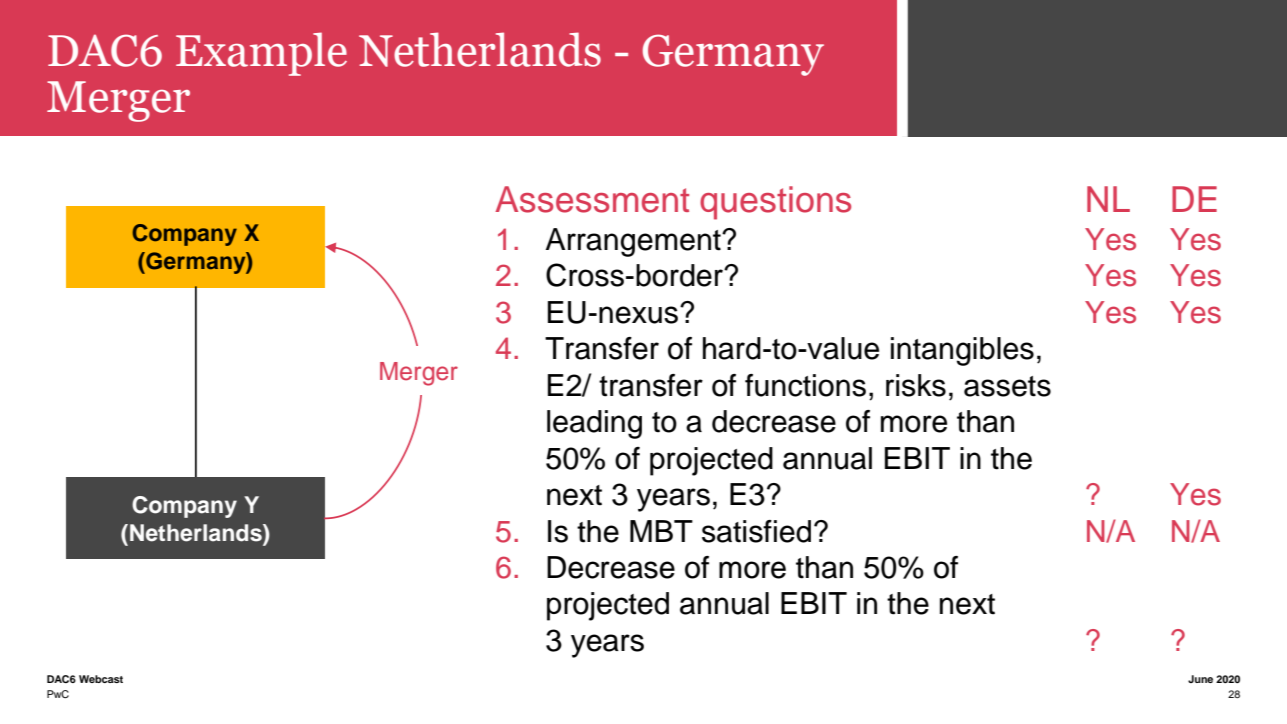  Describe the element at coordinates (261, 54) in the image. I see `Example` at that location.
